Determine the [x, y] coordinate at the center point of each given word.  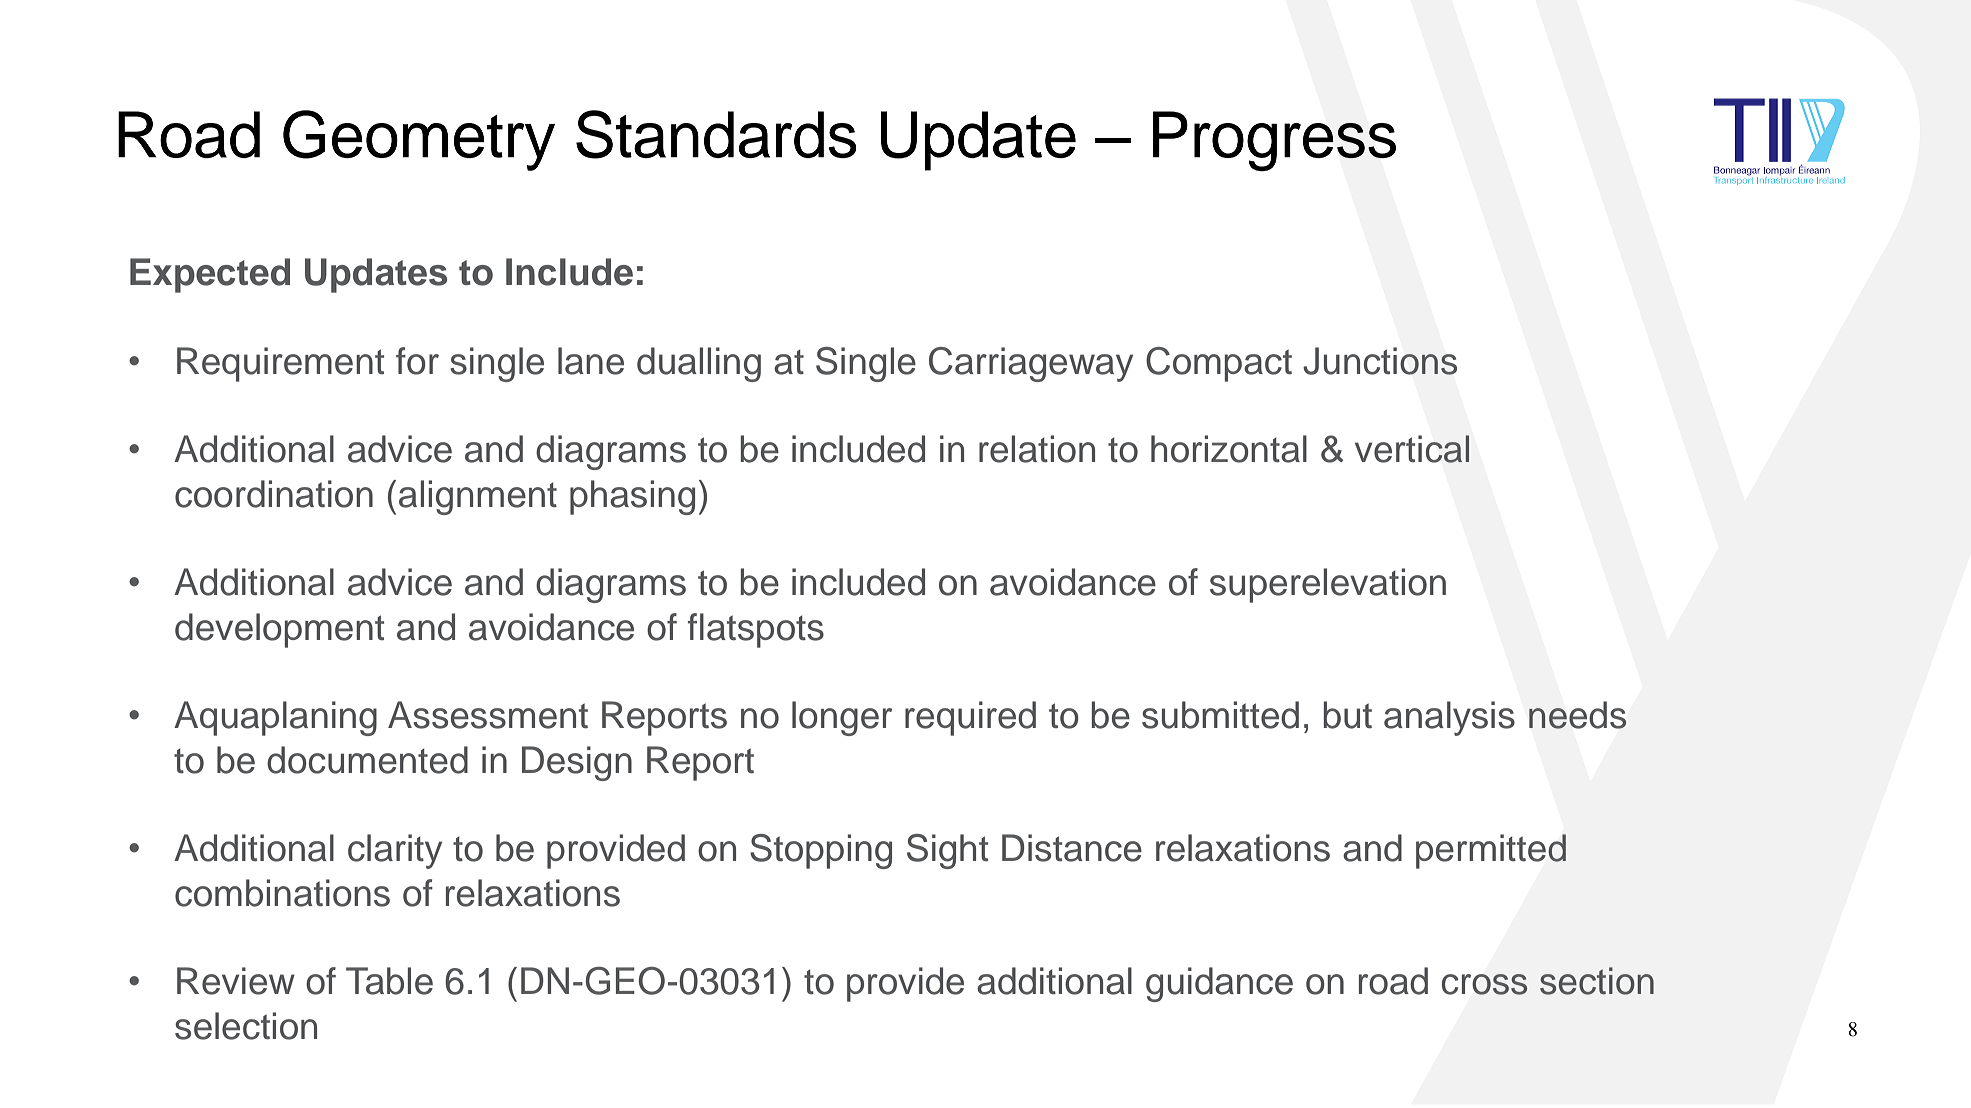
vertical [1412, 449]
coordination [274, 494]
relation [1037, 449]
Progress [1274, 141]
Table [389, 981]
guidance [1219, 984]
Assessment [488, 715]
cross [1484, 984]
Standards [716, 134]
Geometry [419, 140]
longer [842, 718]
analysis [1449, 718]
